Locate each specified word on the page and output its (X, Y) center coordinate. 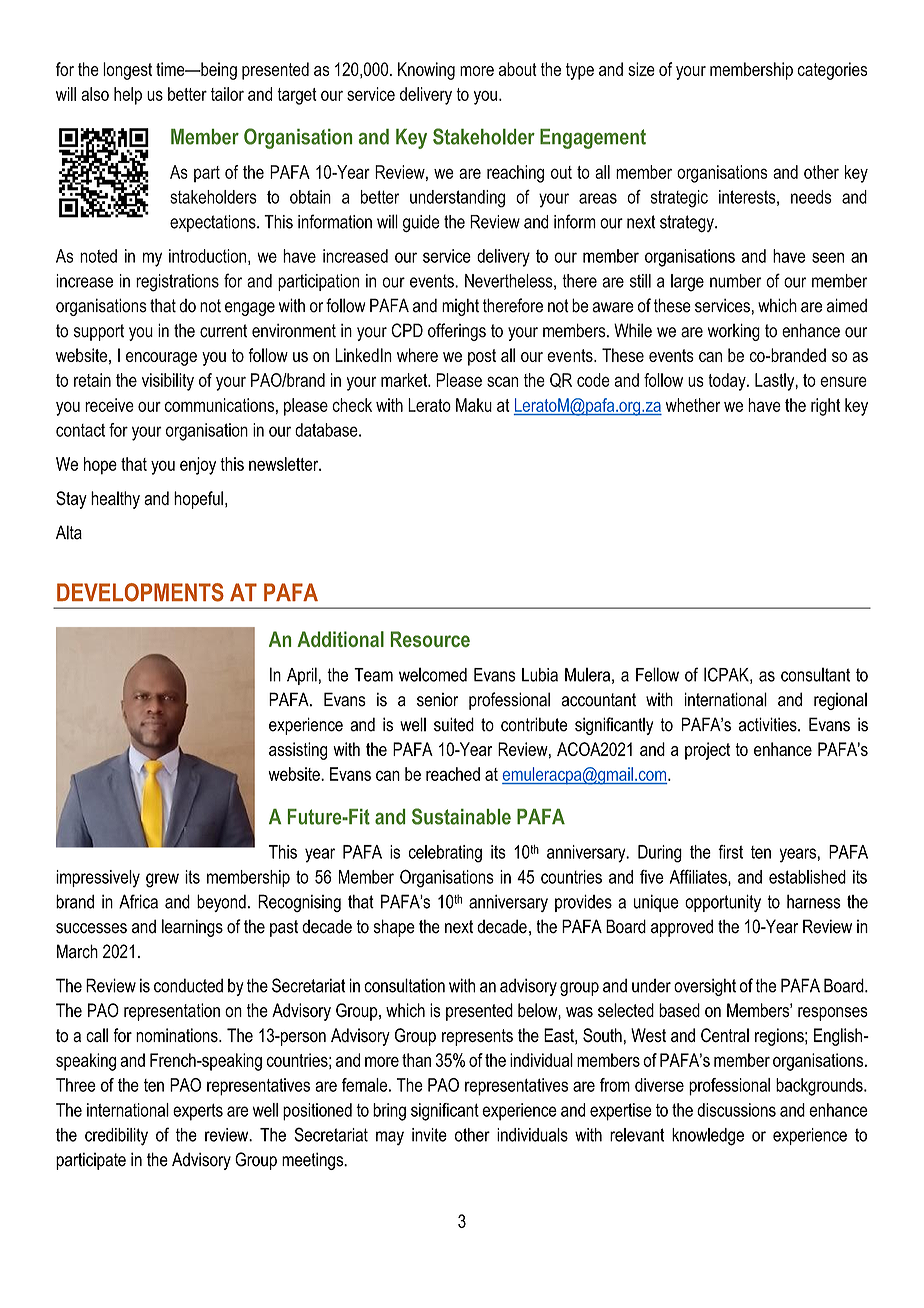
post (482, 357)
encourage (161, 359)
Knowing (426, 71)
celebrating (445, 854)
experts (198, 1112)
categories (832, 71)
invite (429, 1135)
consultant (815, 674)
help (128, 96)
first (730, 852)
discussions (736, 1110)
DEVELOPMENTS (140, 592)
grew (162, 880)
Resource (430, 639)
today (728, 382)
